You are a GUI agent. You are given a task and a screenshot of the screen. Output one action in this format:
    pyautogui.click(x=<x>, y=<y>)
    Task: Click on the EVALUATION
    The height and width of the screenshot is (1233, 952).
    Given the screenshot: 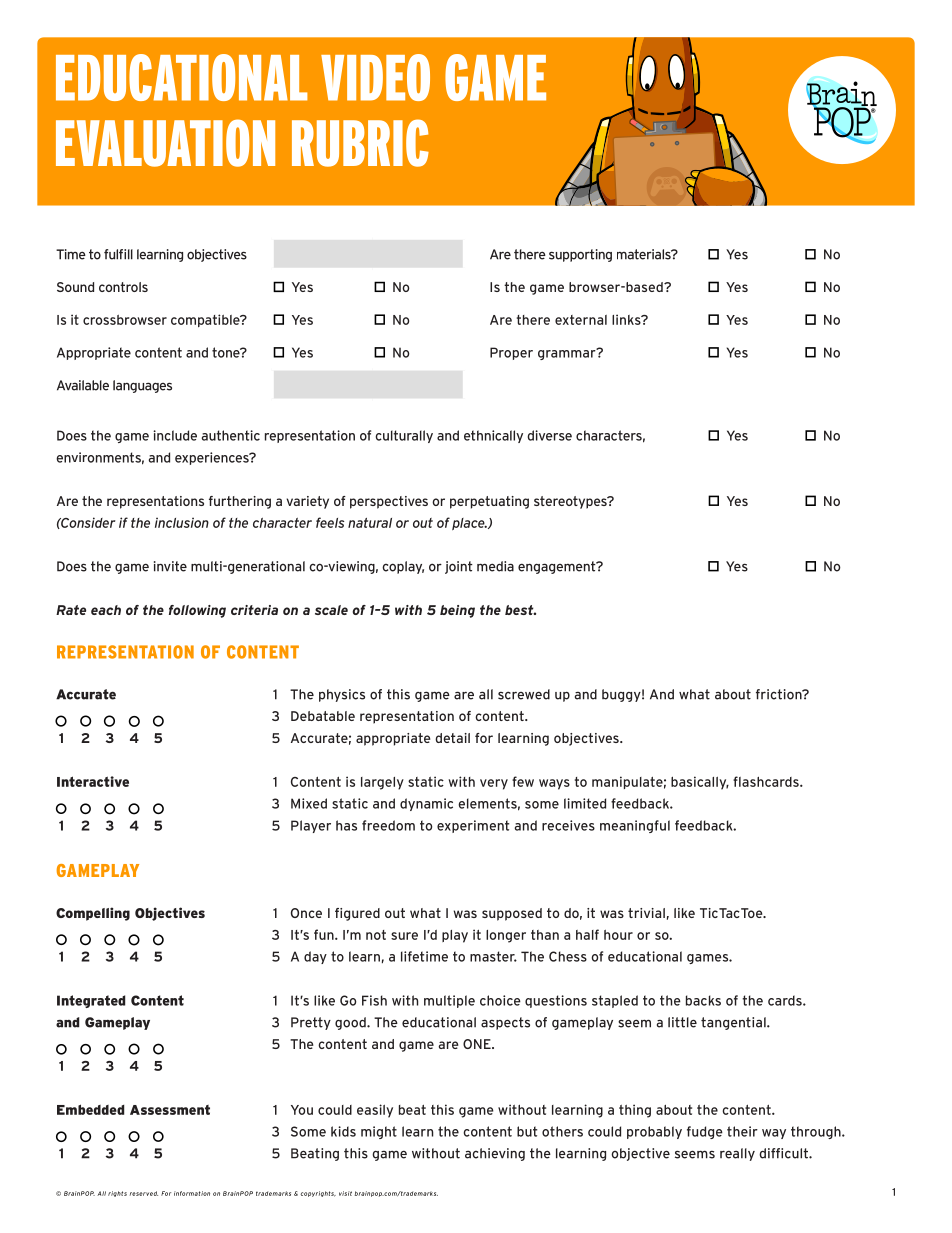 What is the action you would take?
    pyautogui.click(x=165, y=143)
